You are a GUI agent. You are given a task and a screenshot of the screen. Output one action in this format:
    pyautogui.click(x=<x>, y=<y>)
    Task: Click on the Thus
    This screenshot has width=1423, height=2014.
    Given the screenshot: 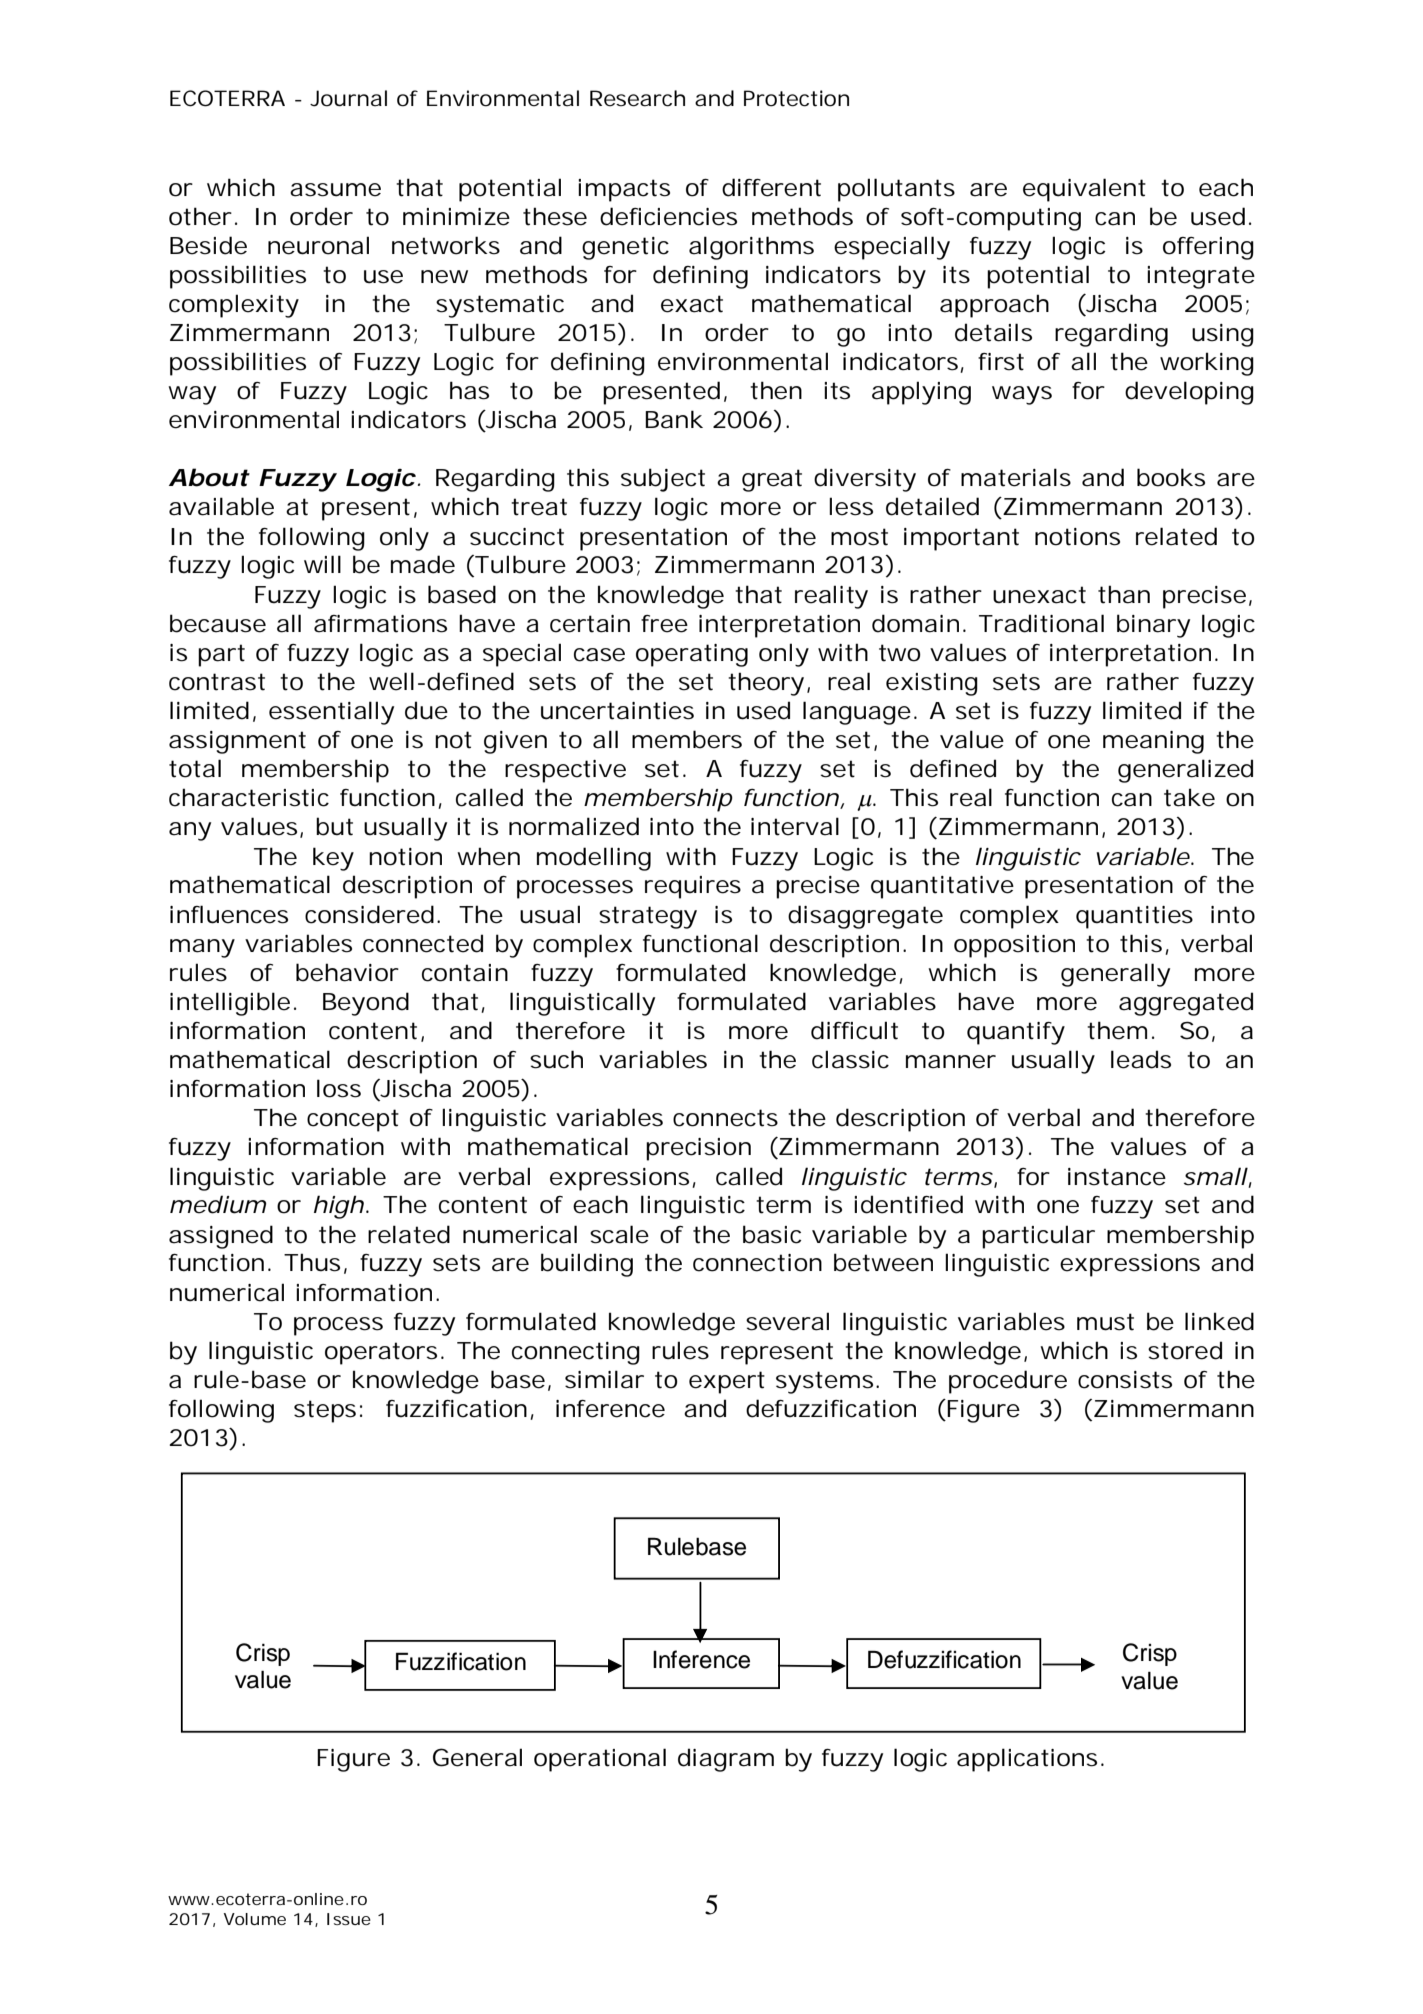 What is the action you would take?
    pyautogui.click(x=312, y=1262)
